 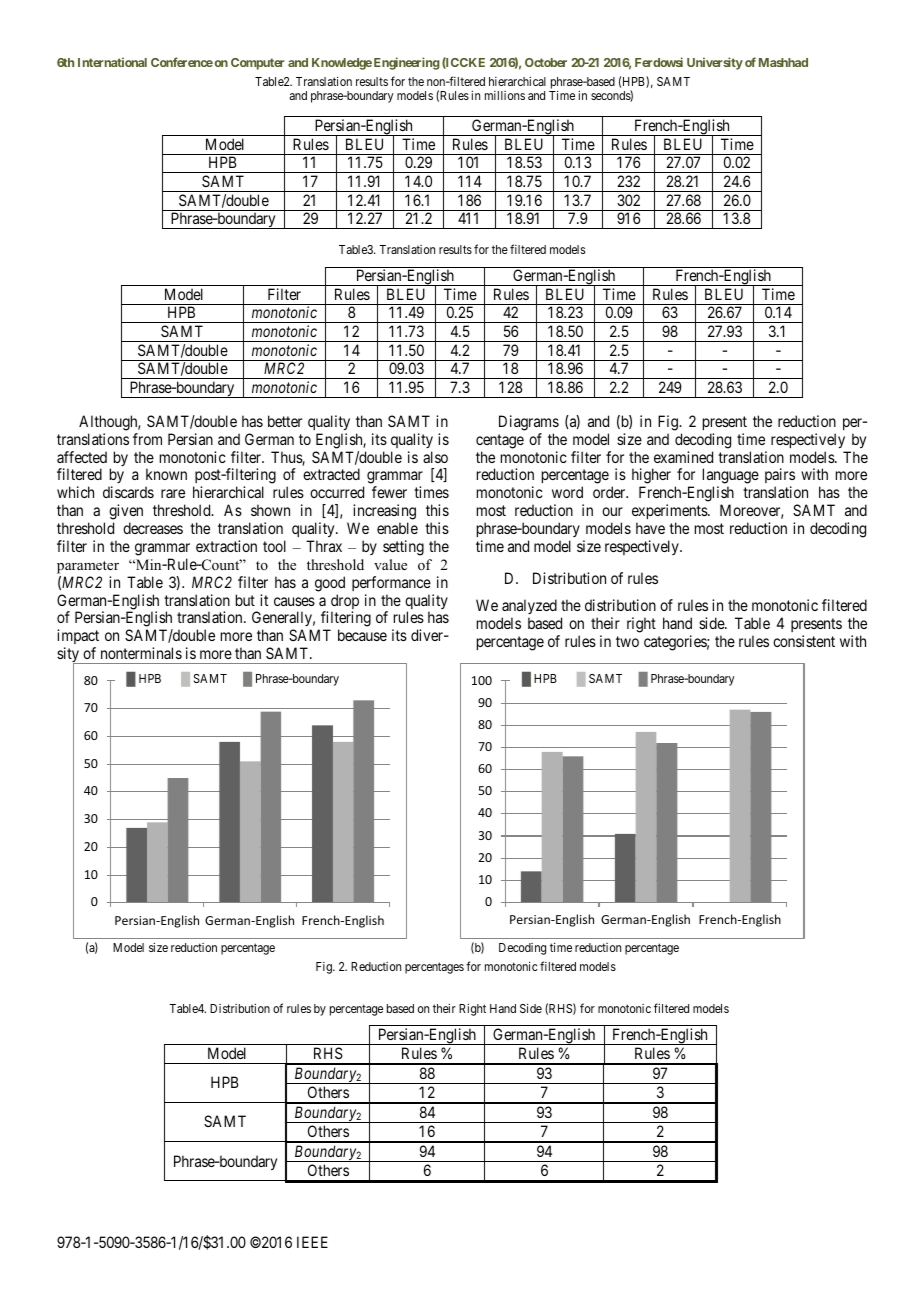 I want to click on because, so click(x=362, y=635).
